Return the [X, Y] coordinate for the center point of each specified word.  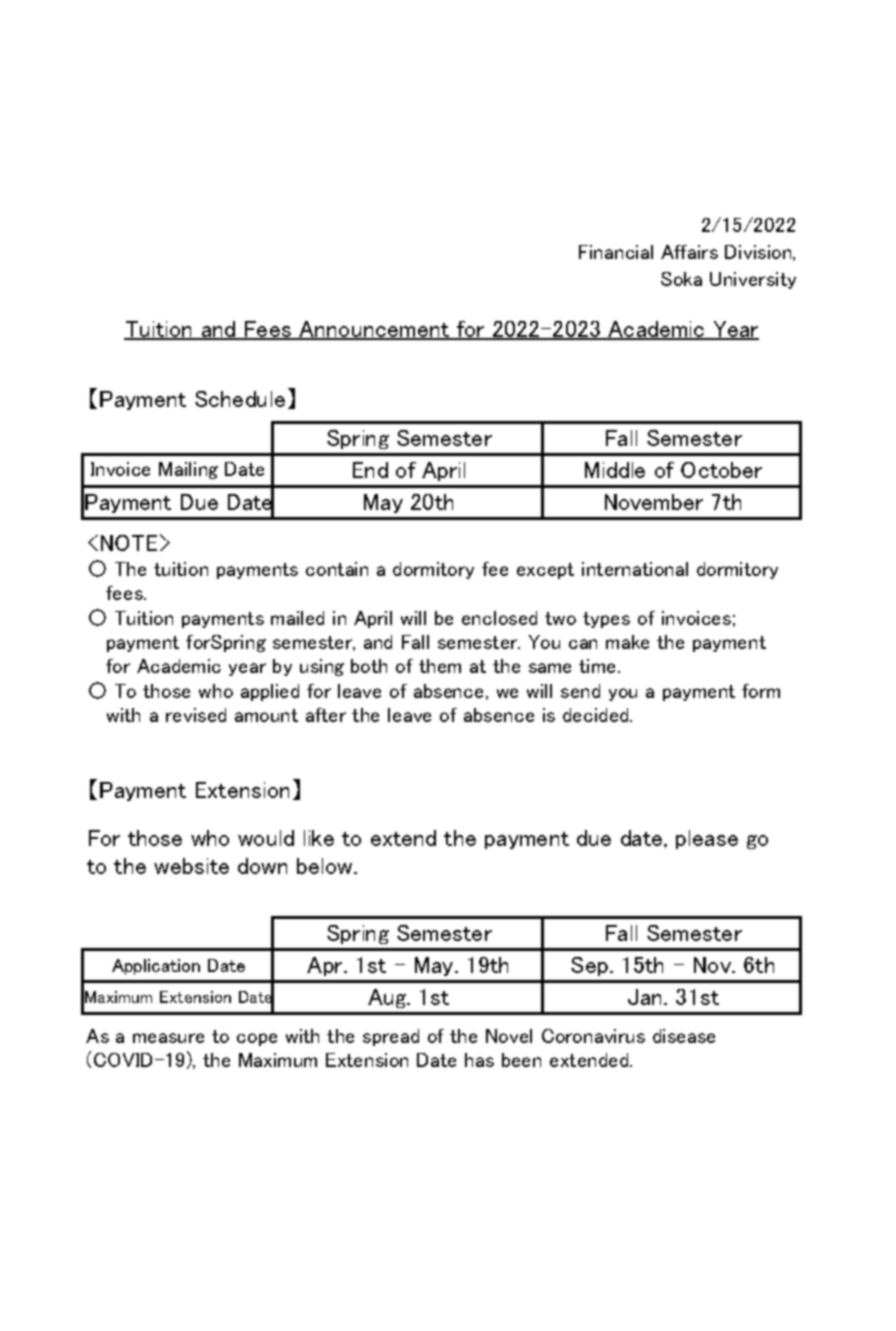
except [545, 571]
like [319, 838]
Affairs [689, 252]
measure [168, 1038]
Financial [616, 252]
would [266, 838]
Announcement [374, 330]
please [707, 839]
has [479, 1060]
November [654, 502]
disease [684, 1036]
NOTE [129, 543]
